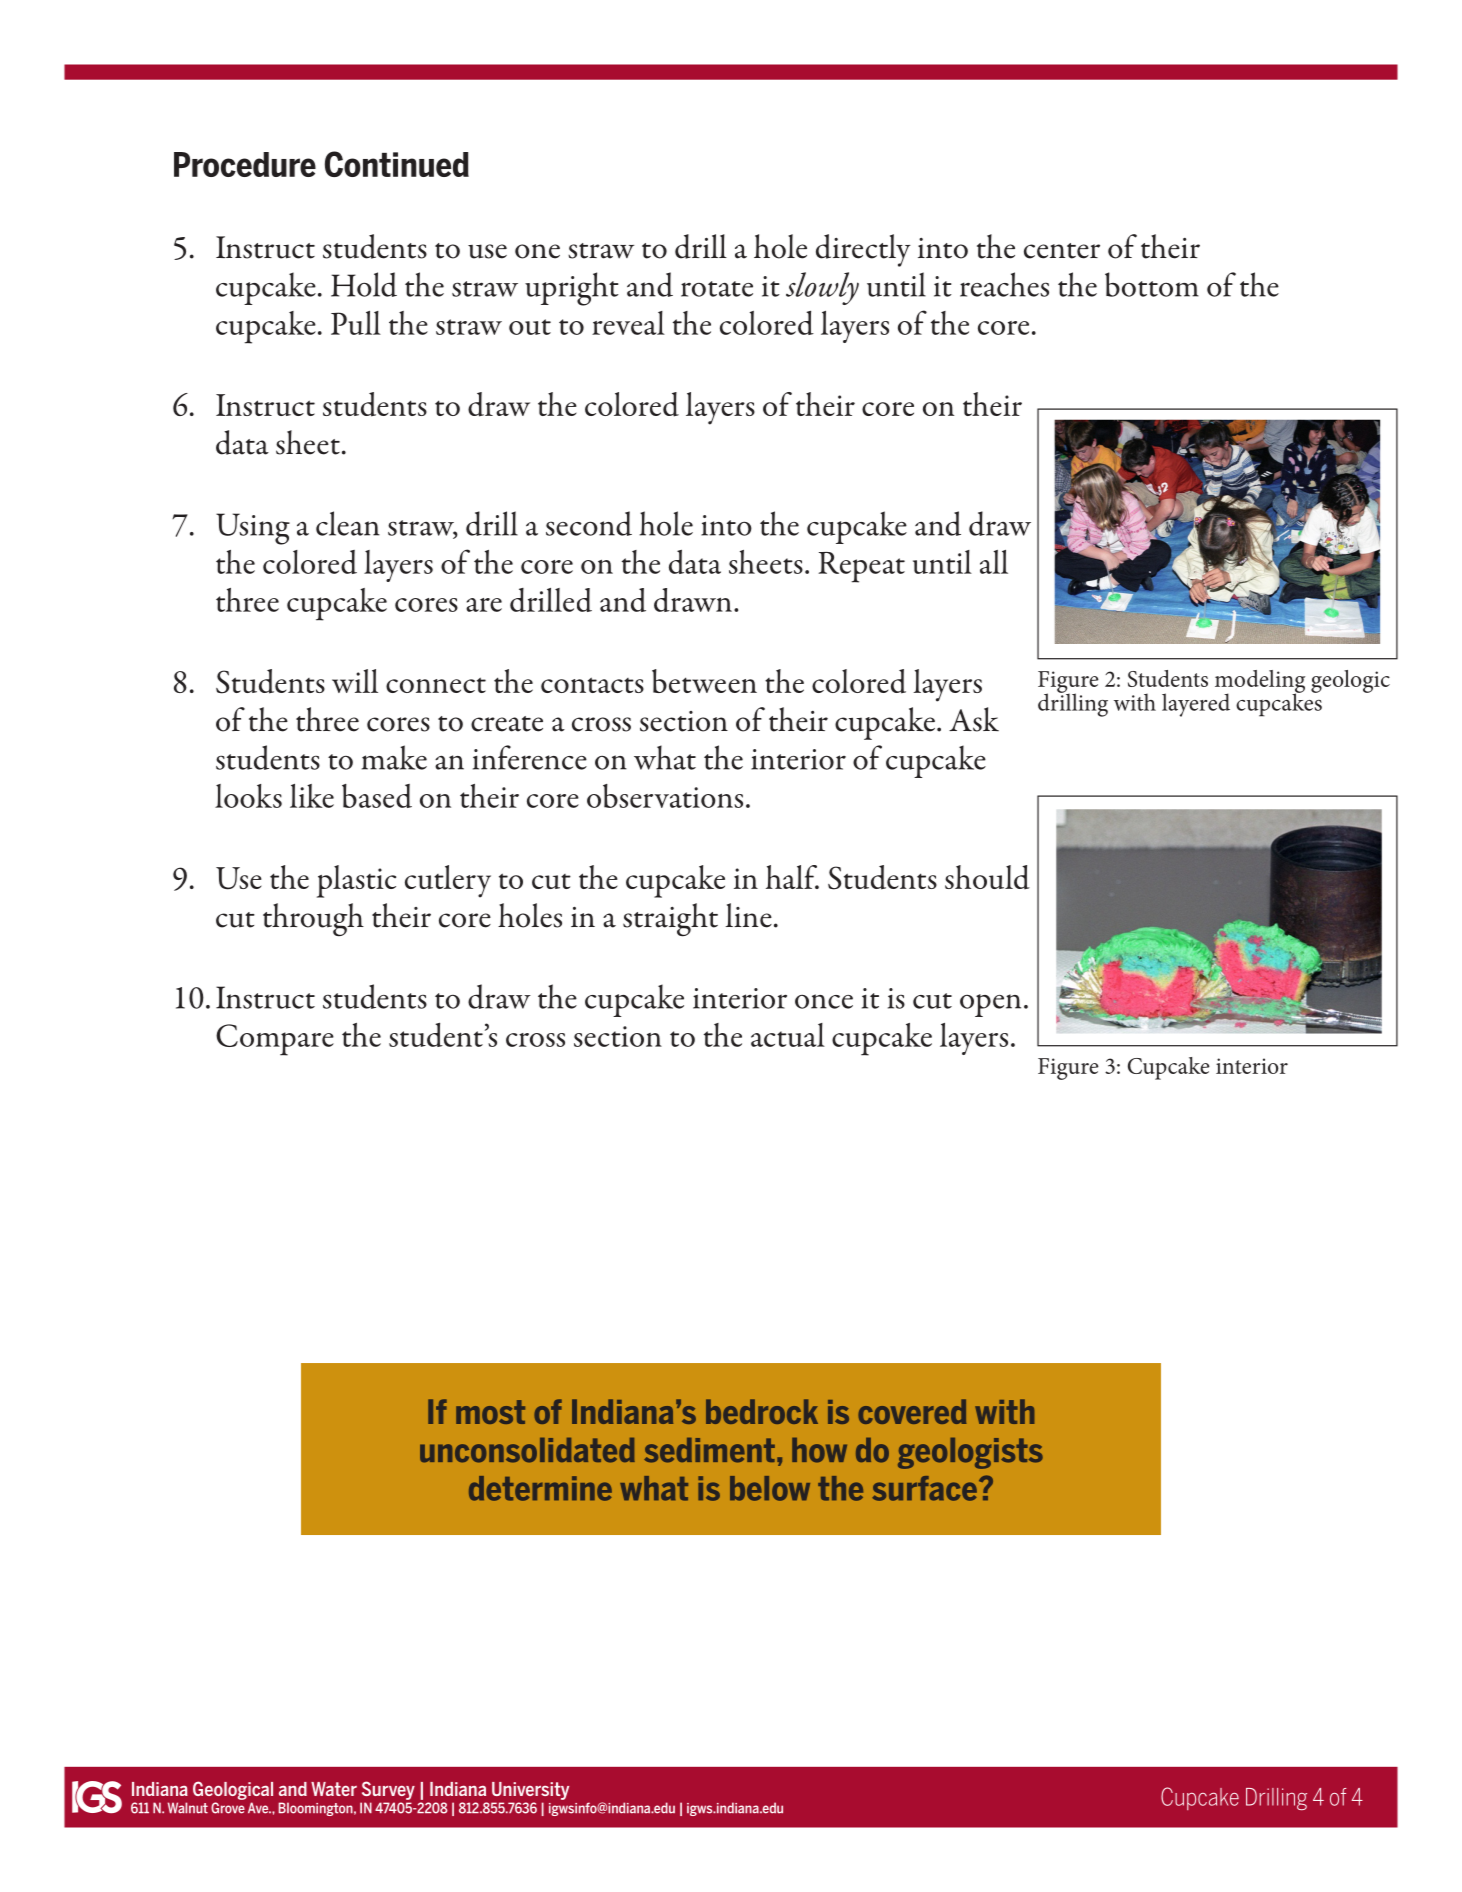  What do you see at coordinates (530, 1791) in the screenshot?
I see `University` at bounding box center [530, 1791].
